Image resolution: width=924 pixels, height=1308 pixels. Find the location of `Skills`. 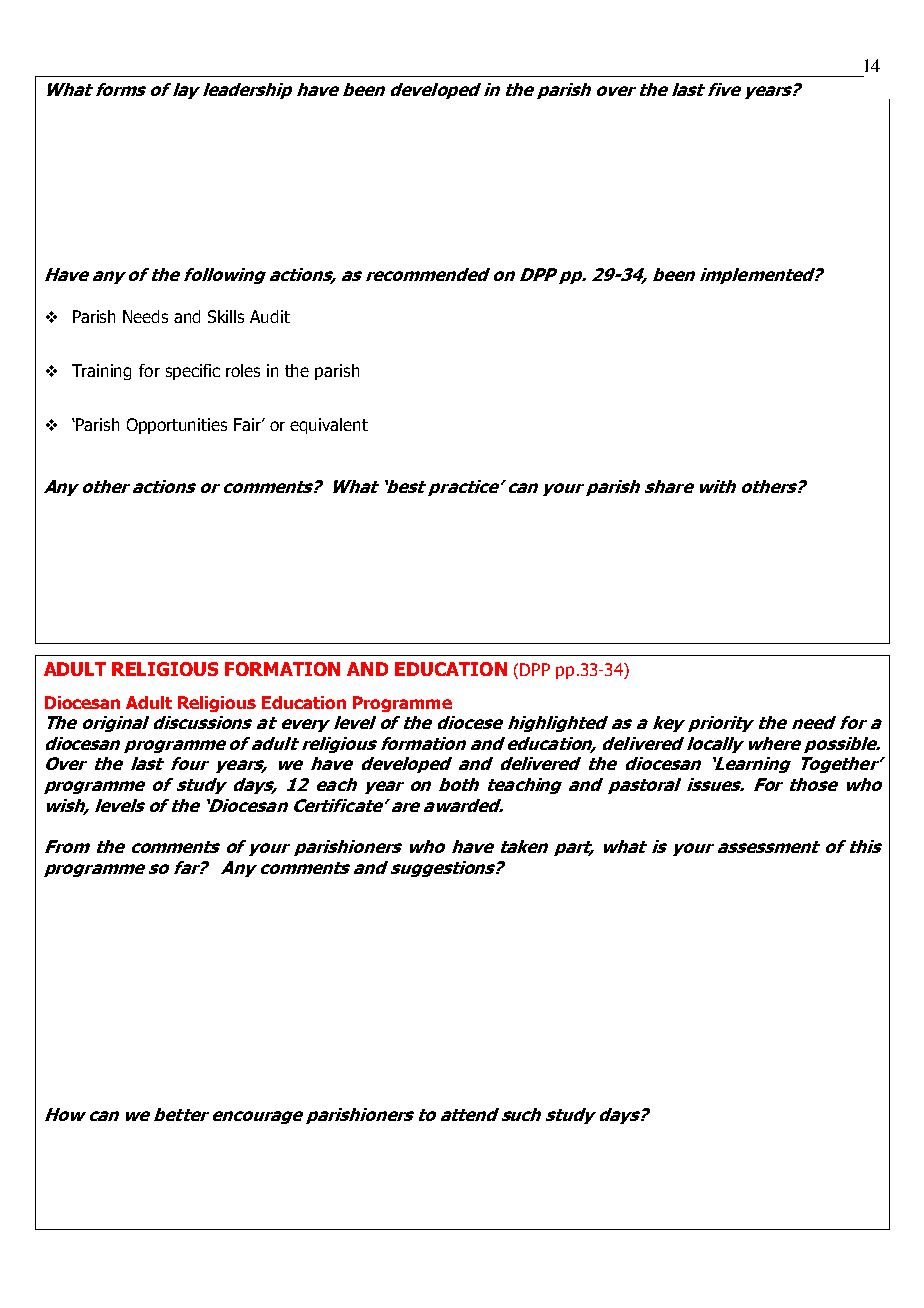

Skills is located at coordinates (226, 316).
